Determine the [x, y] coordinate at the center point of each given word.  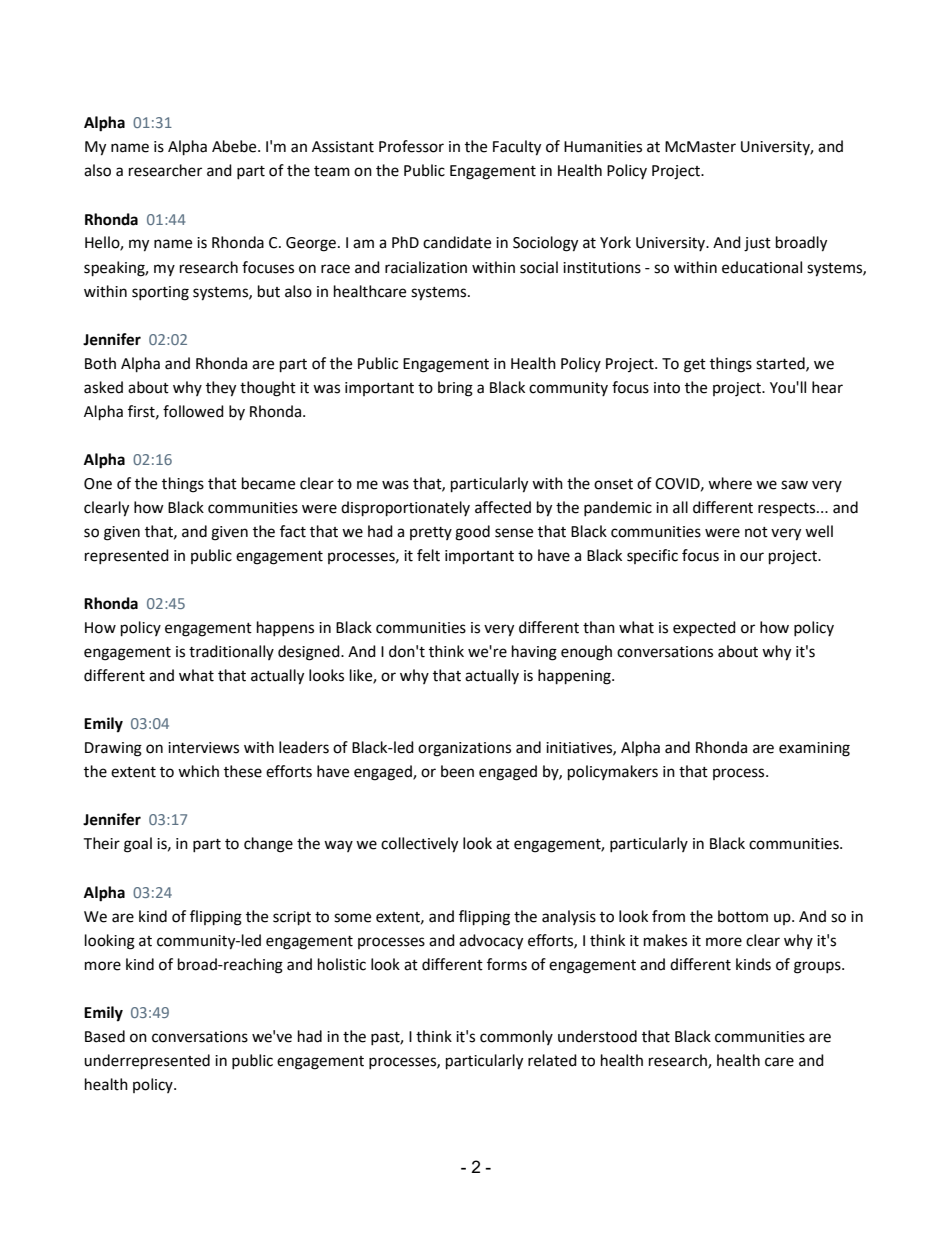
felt [428, 555]
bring [455, 389]
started [781, 364]
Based [105, 1036]
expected [704, 628]
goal [138, 845]
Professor [411, 146]
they [221, 389]
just [757, 244]
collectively [419, 845]
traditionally [231, 652]
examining [814, 749]
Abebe [235, 146]
